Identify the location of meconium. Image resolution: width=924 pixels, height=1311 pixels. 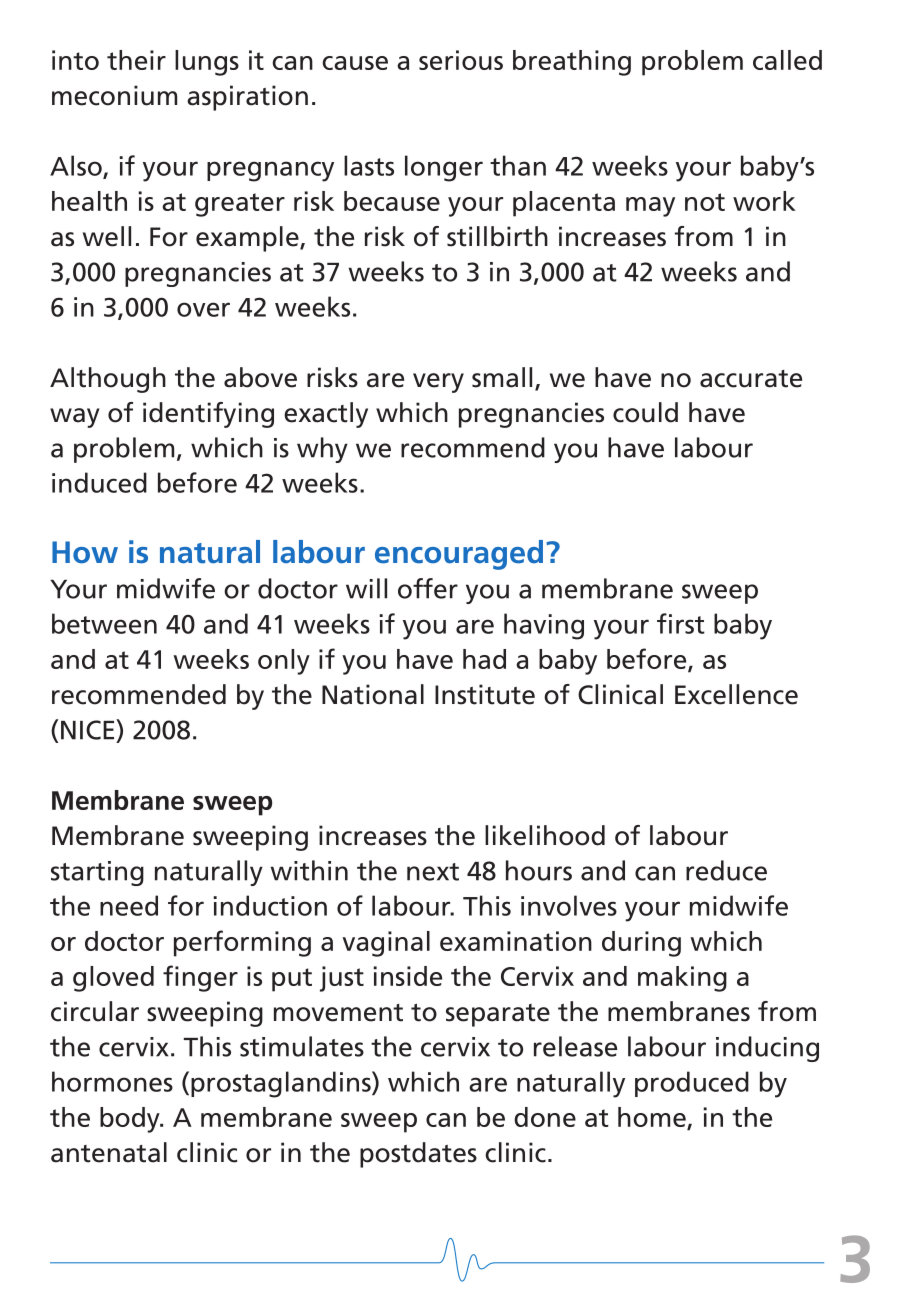
(114, 95).
